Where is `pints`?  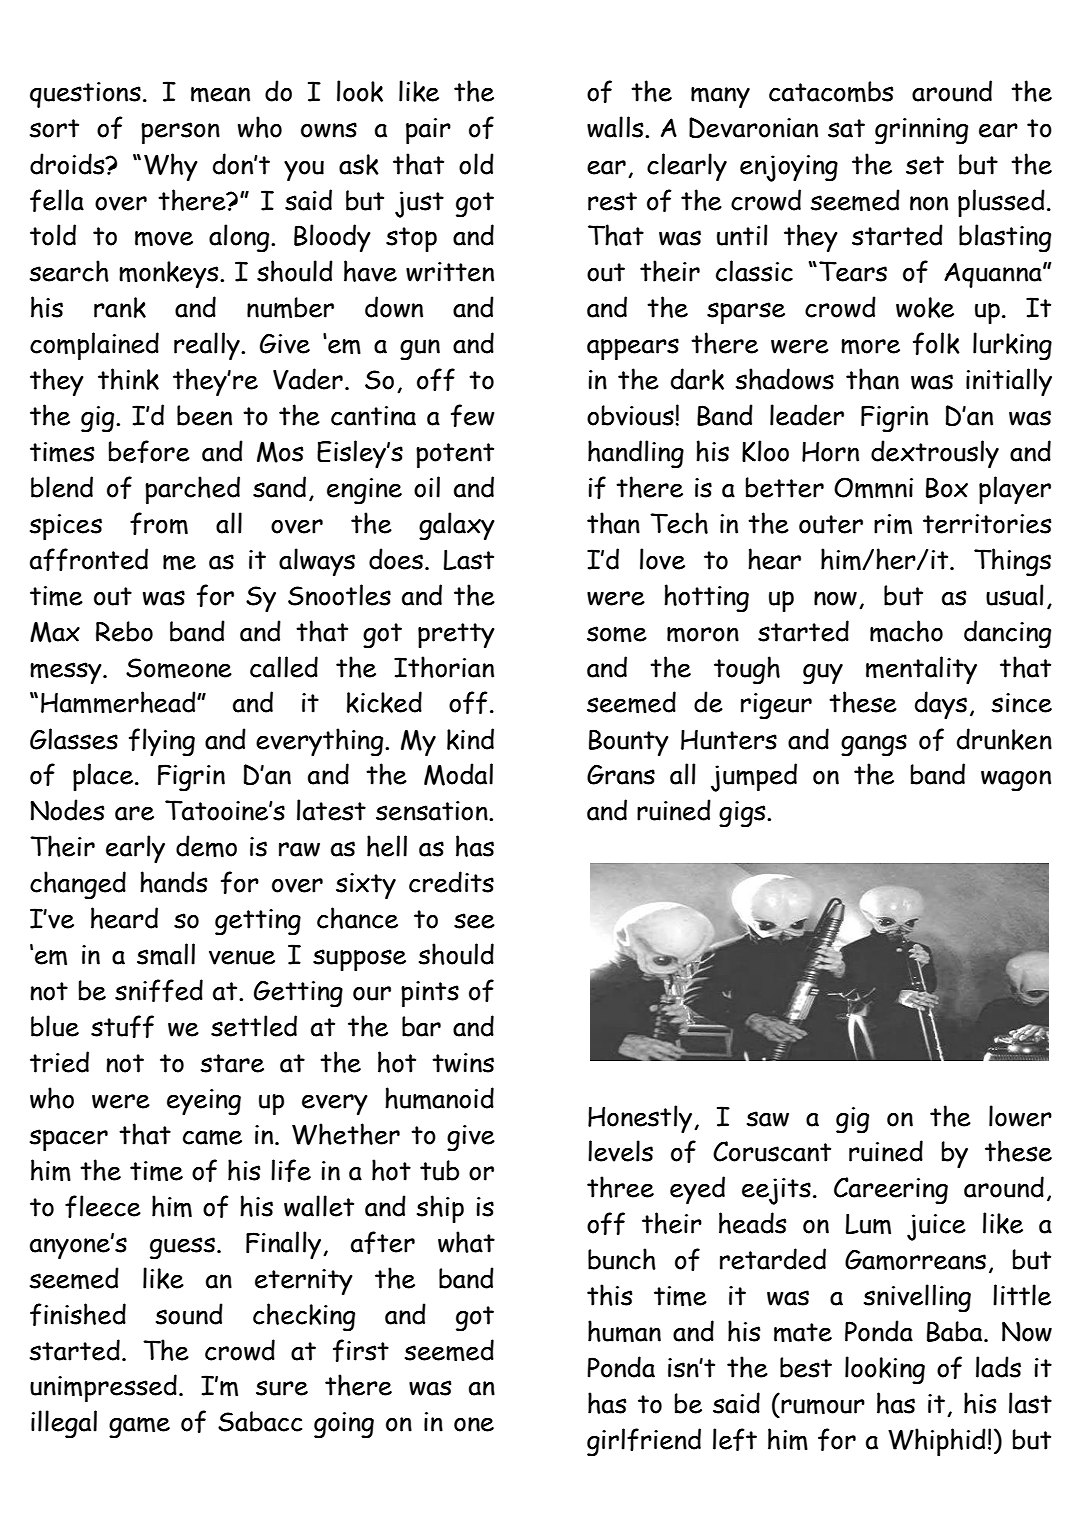 pints is located at coordinates (430, 994).
